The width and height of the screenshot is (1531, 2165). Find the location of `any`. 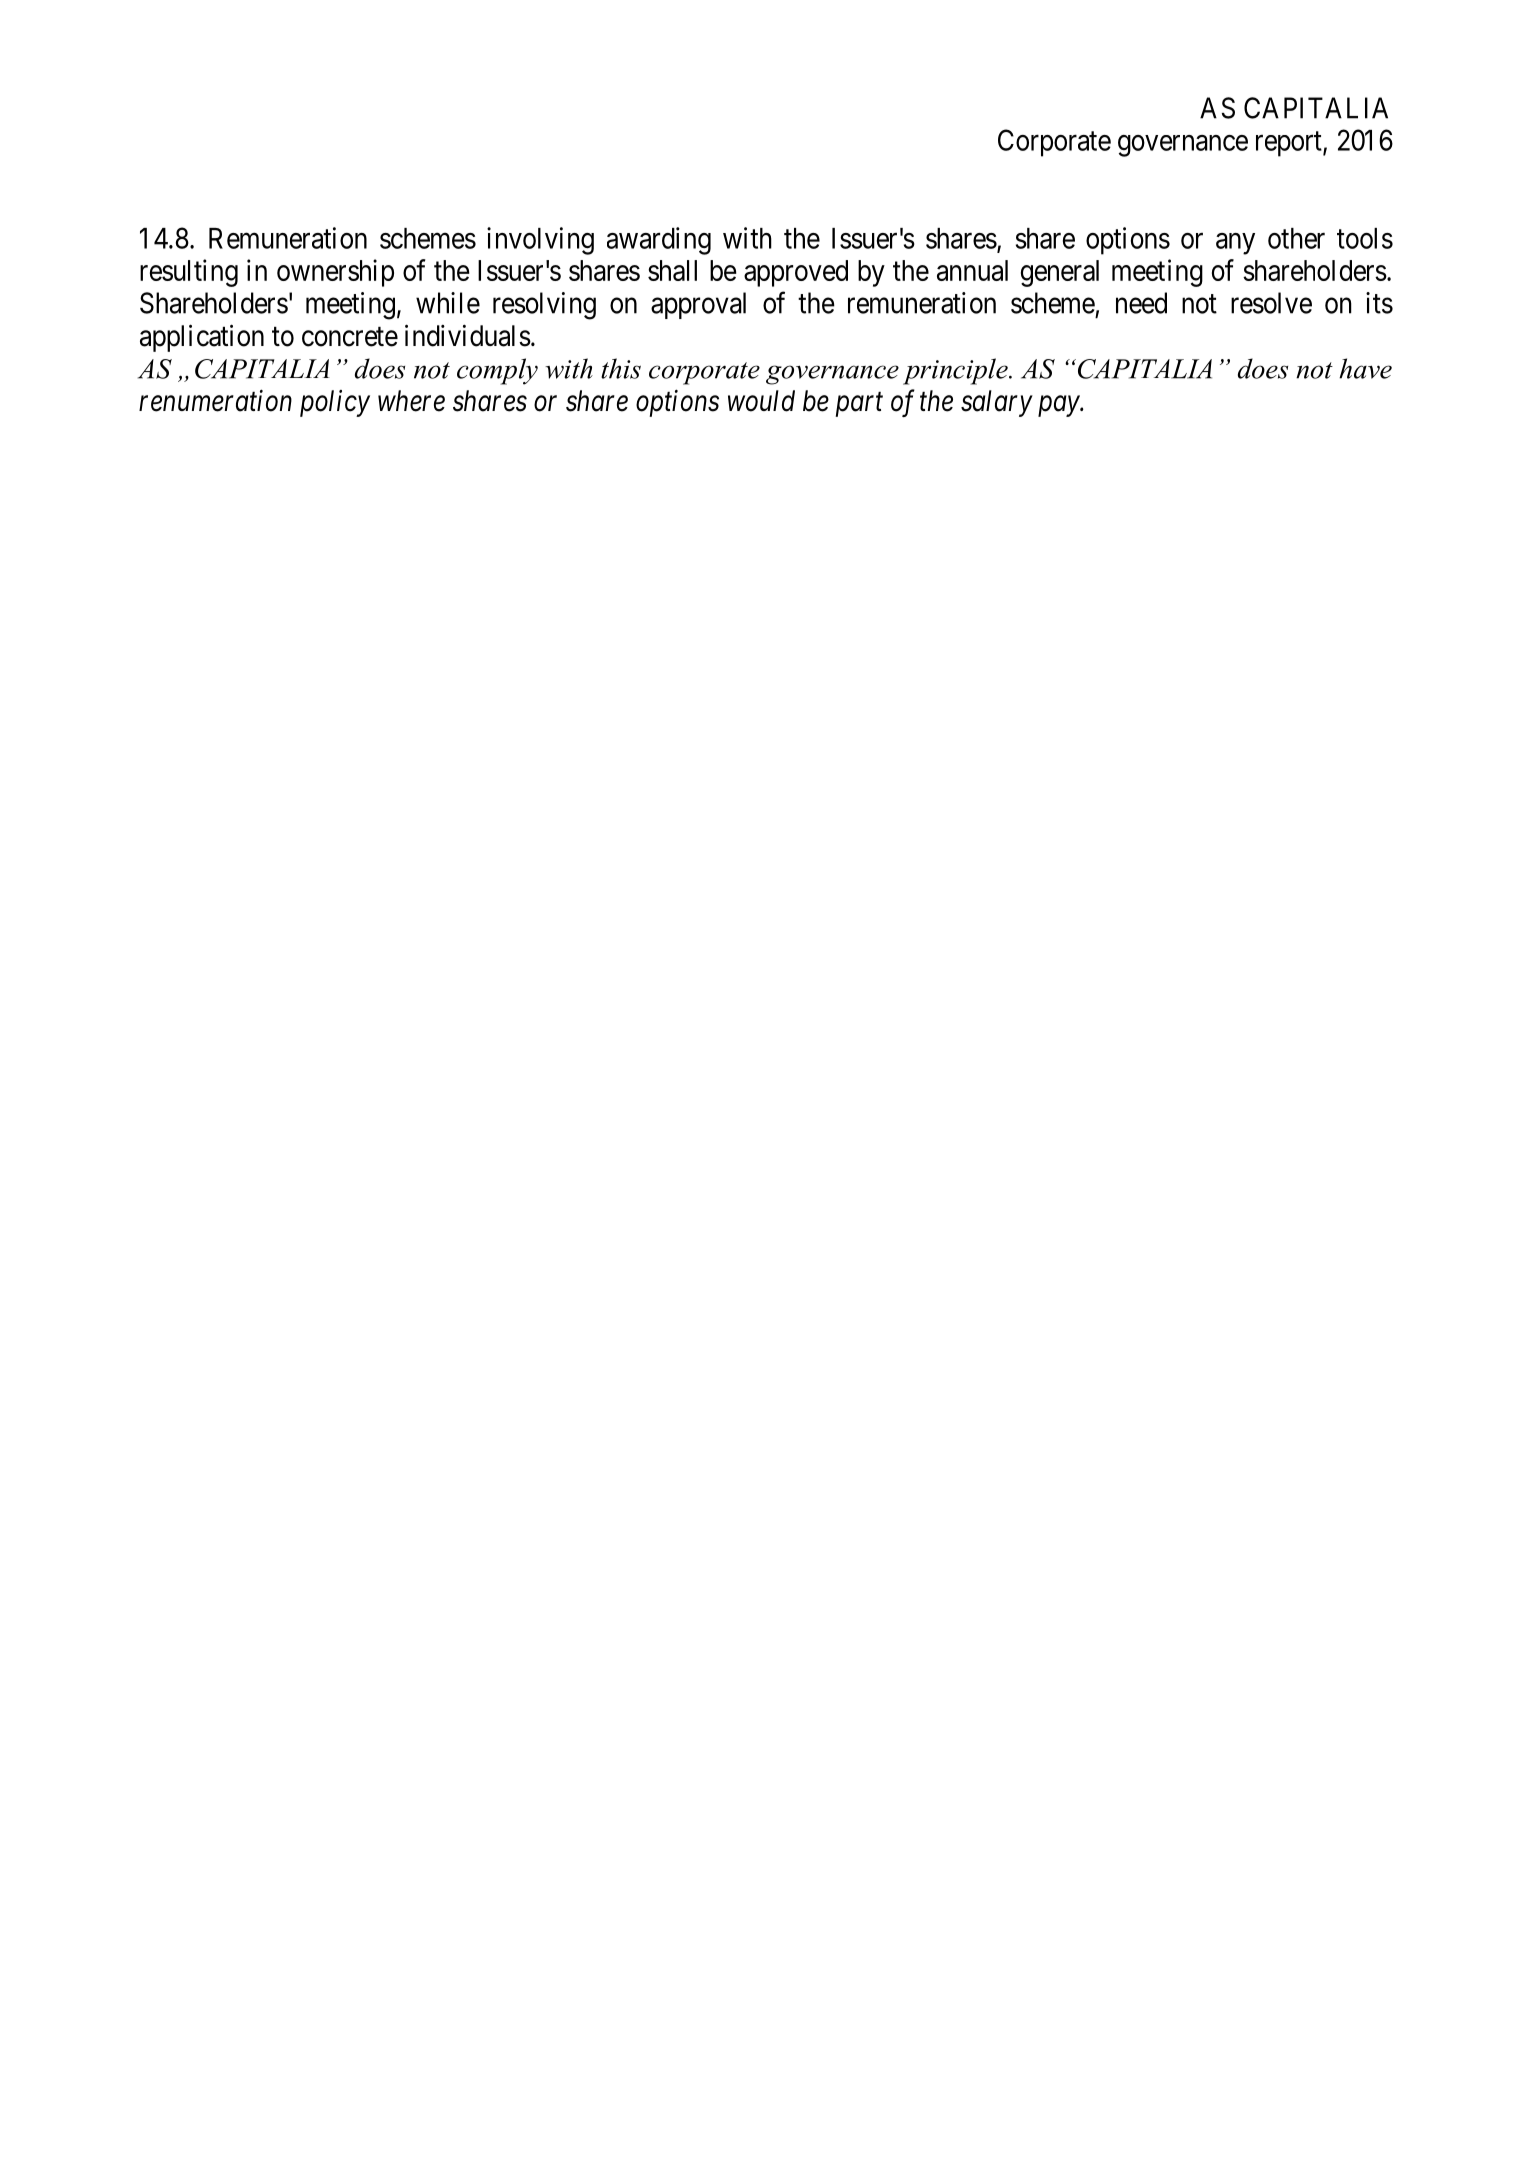

any is located at coordinates (1235, 244).
